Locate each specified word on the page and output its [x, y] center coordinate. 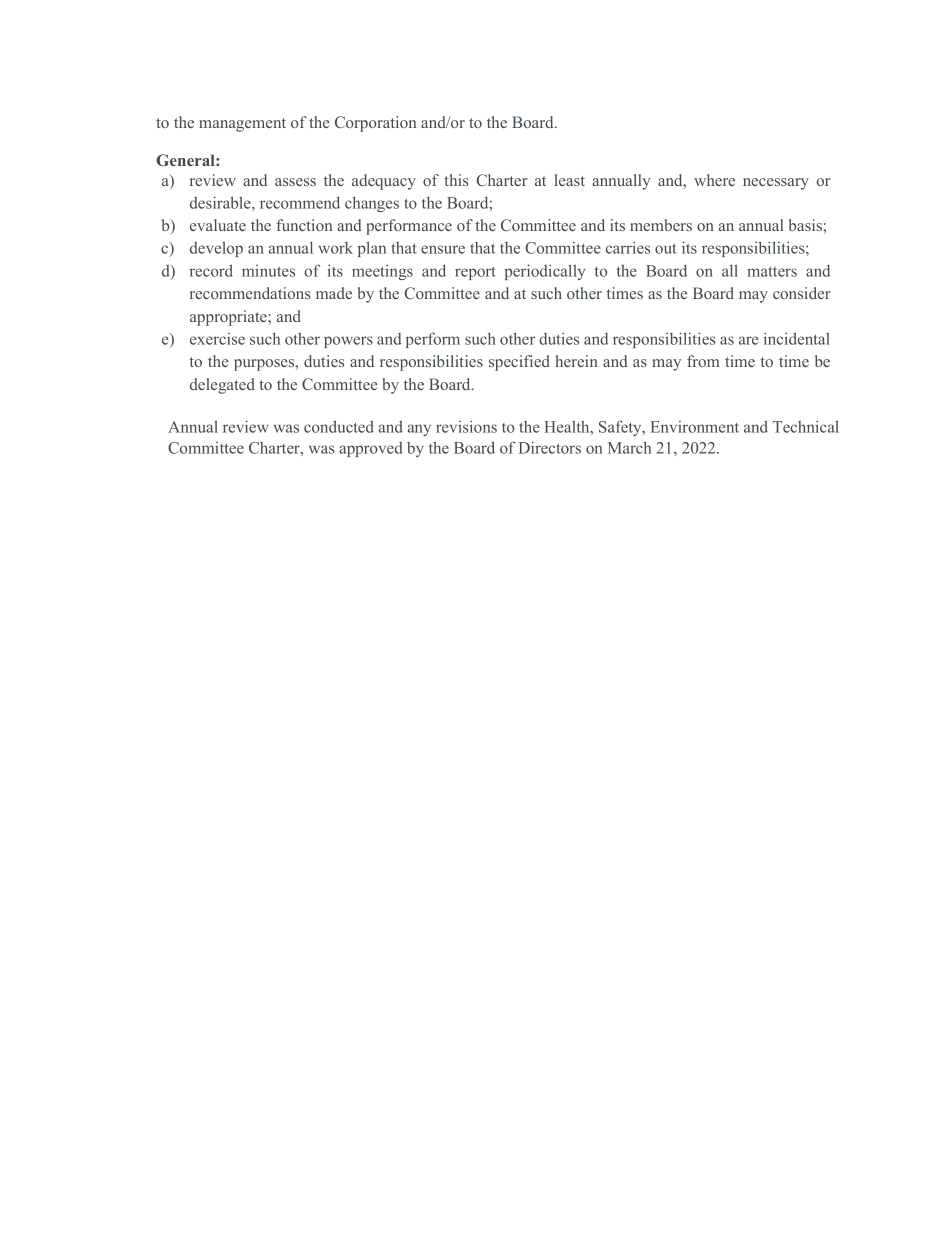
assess [295, 182]
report [475, 273]
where [714, 180]
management [242, 125]
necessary [776, 184]
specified [519, 363]
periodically [544, 272]
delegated [222, 386]
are [748, 340]
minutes [268, 271]
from [703, 361]
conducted [339, 426]
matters [772, 271]
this [456, 180]
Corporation [375, 124]
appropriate [229, 318]
